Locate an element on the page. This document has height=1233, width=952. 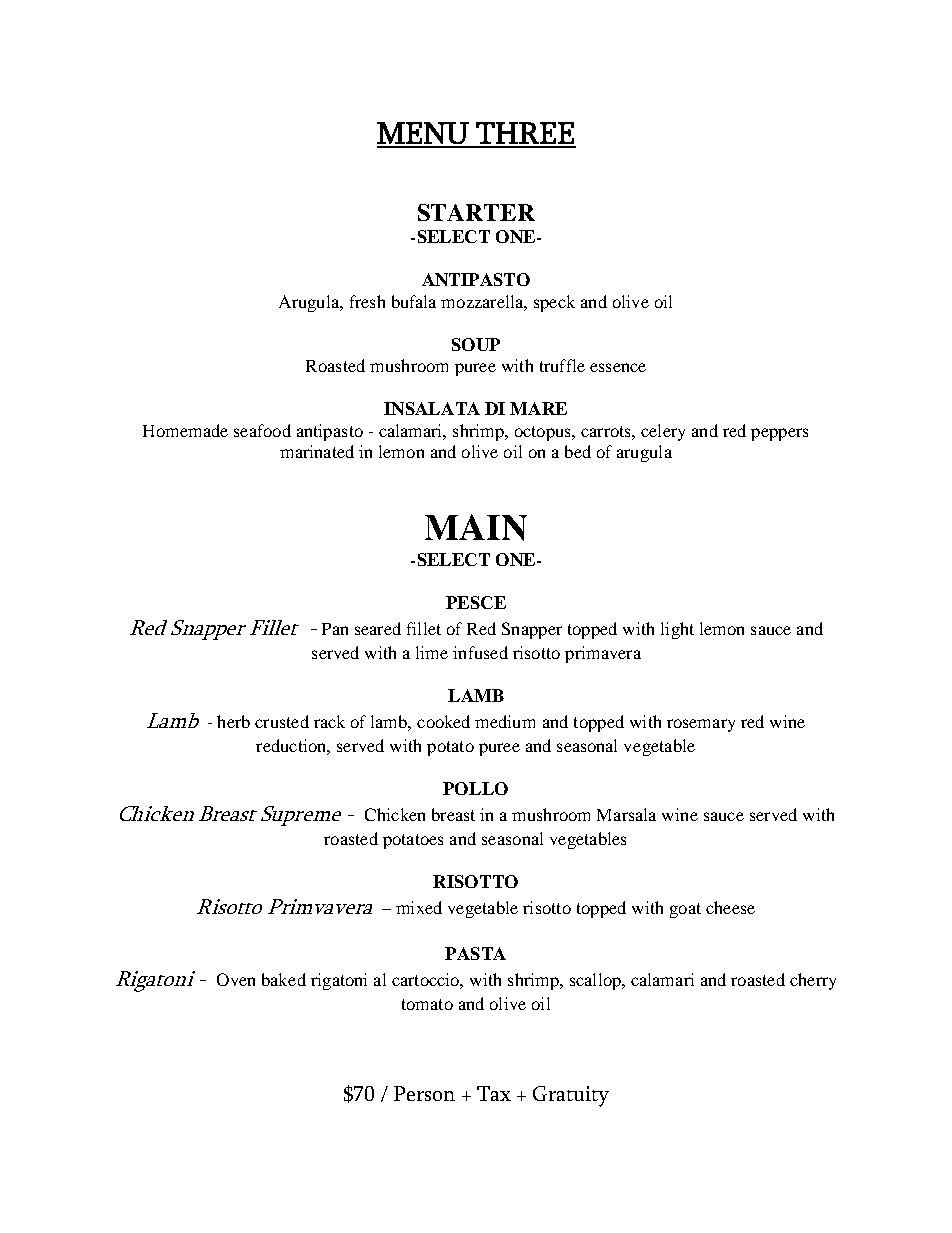
herb is located at coordinates (233, 721).
